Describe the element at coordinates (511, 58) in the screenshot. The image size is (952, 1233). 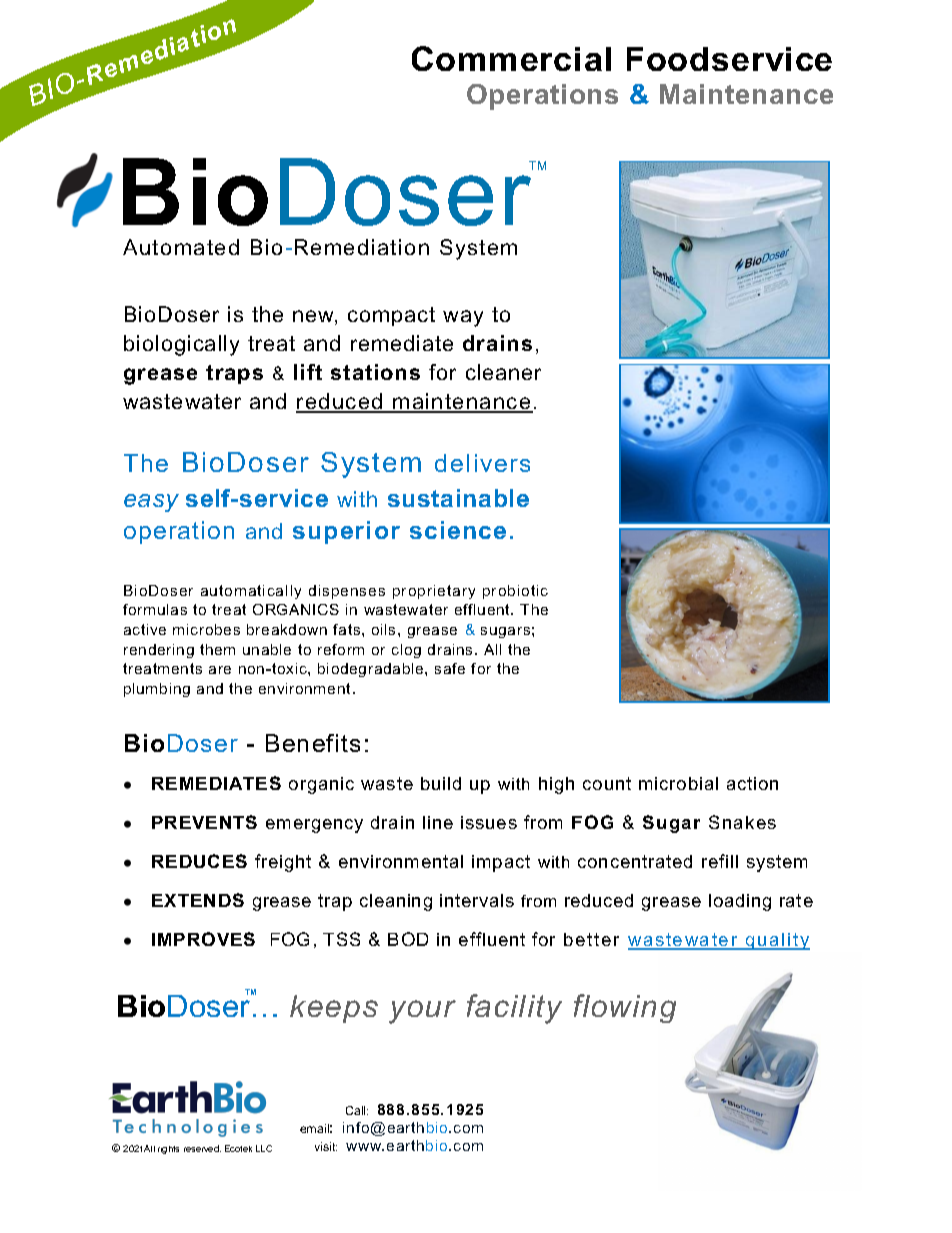
I see `Commercial` at that location.
